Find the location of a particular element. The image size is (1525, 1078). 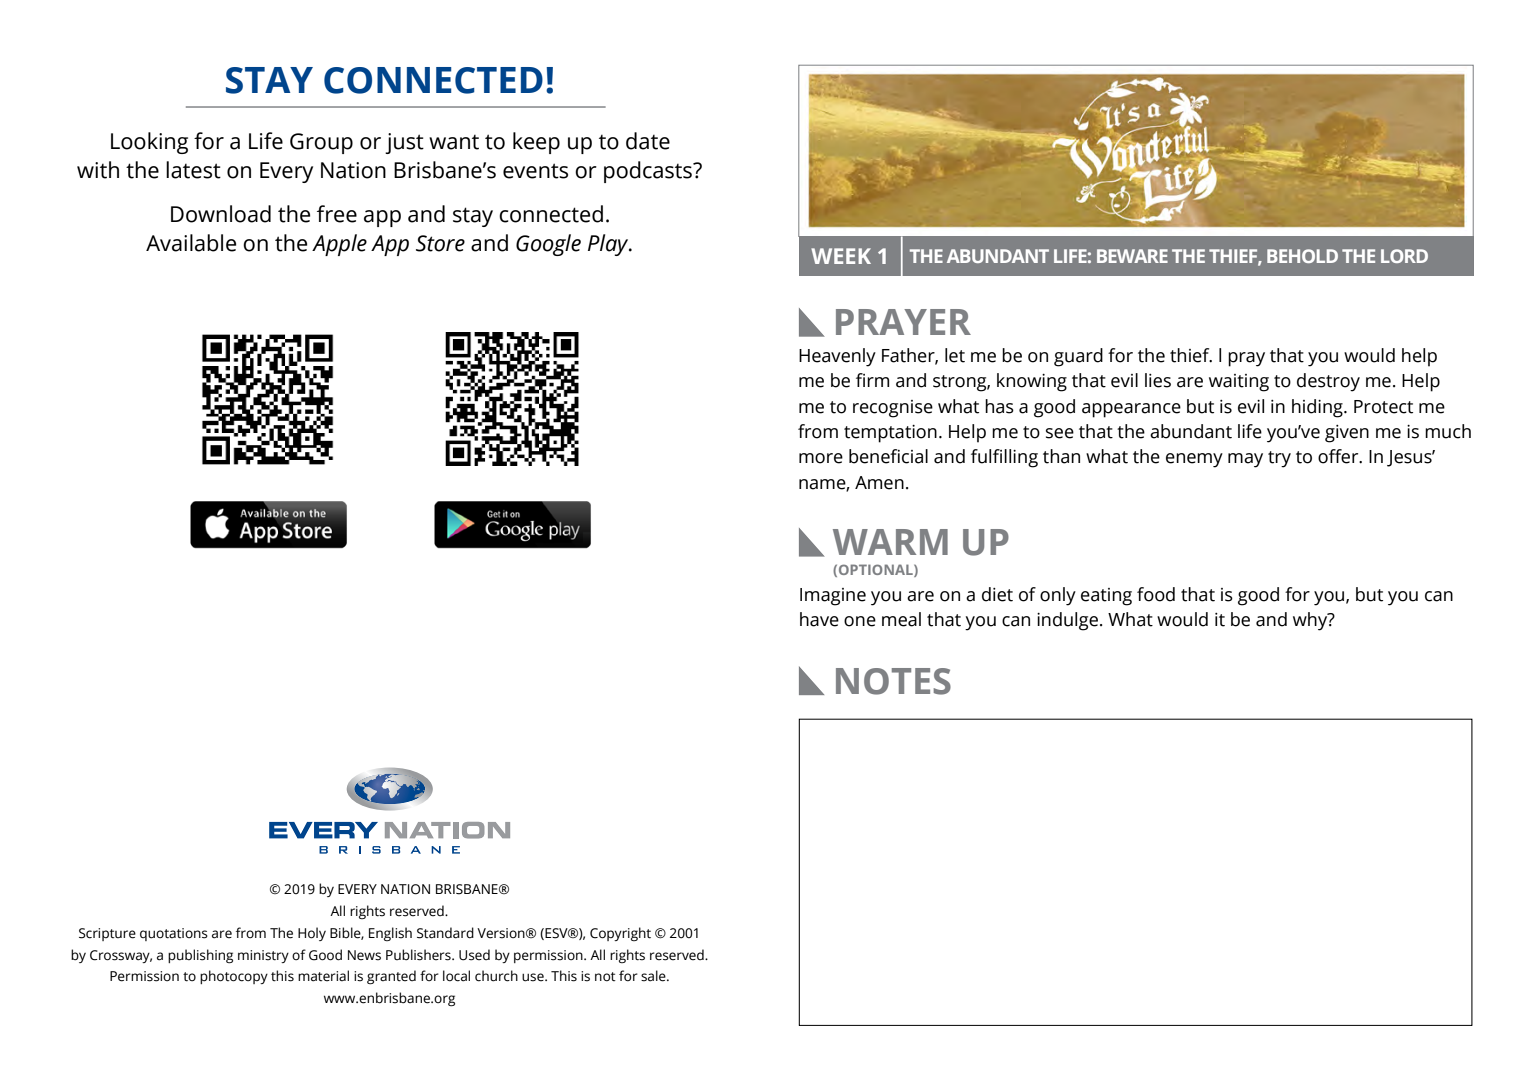

BEHOLD is located at coordinates (1302, 256).
